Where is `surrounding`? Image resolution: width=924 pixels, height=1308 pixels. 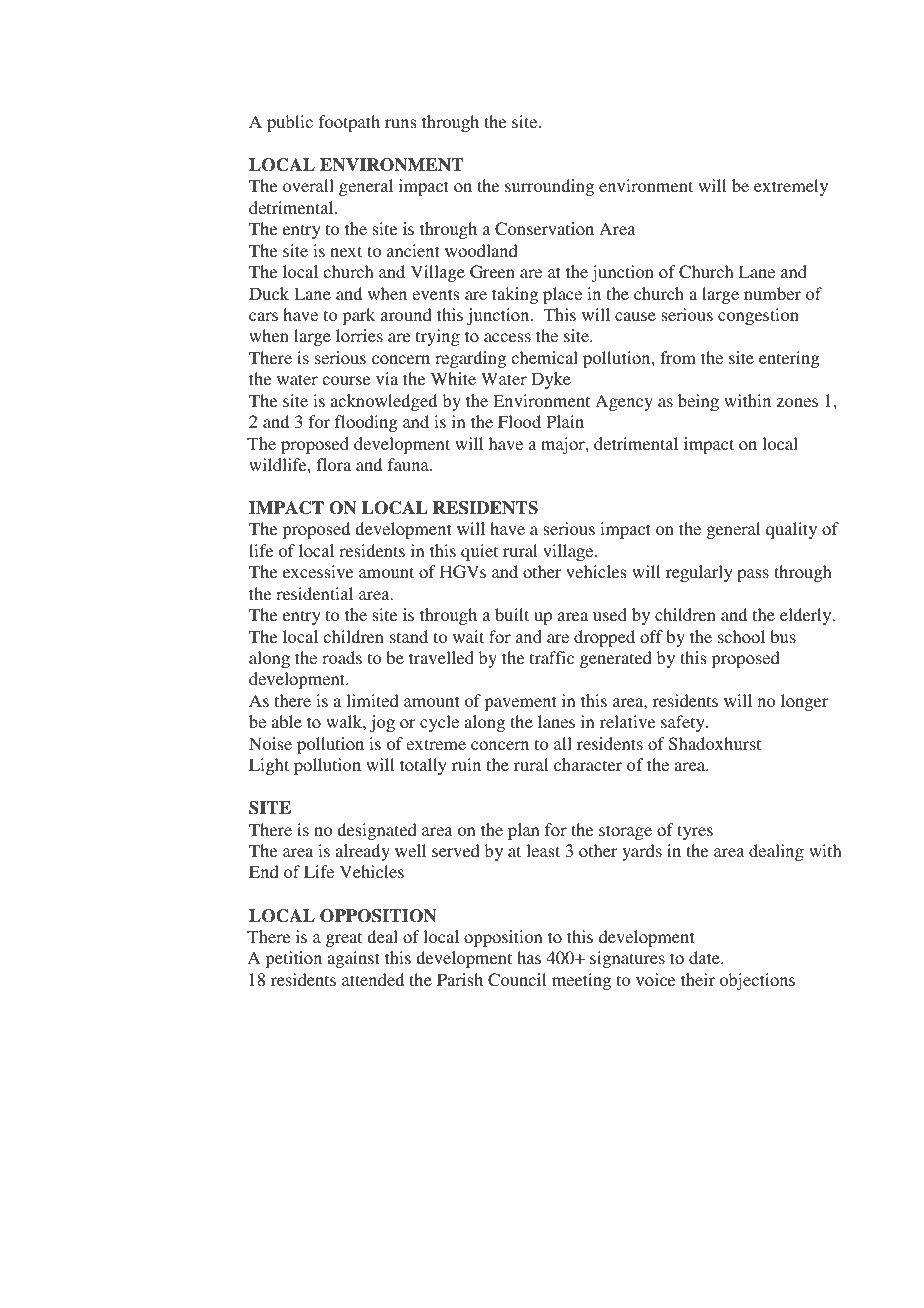 surrounding is located at coordinates (549, 187).
